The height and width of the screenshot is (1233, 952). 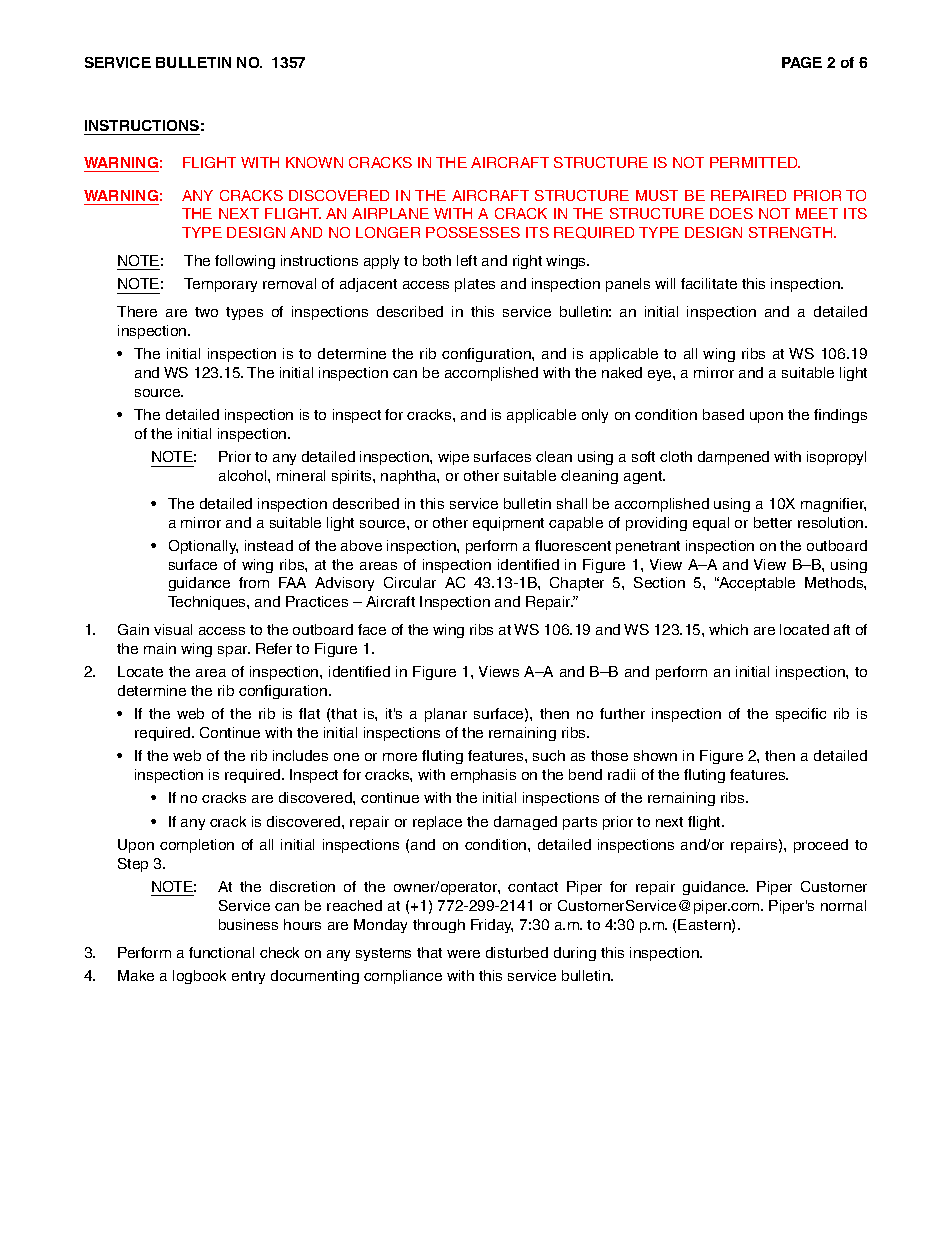 What do you see at coordinates (773, 522) in the screenshot?
I see `better` at bounding box center [773, 522].
